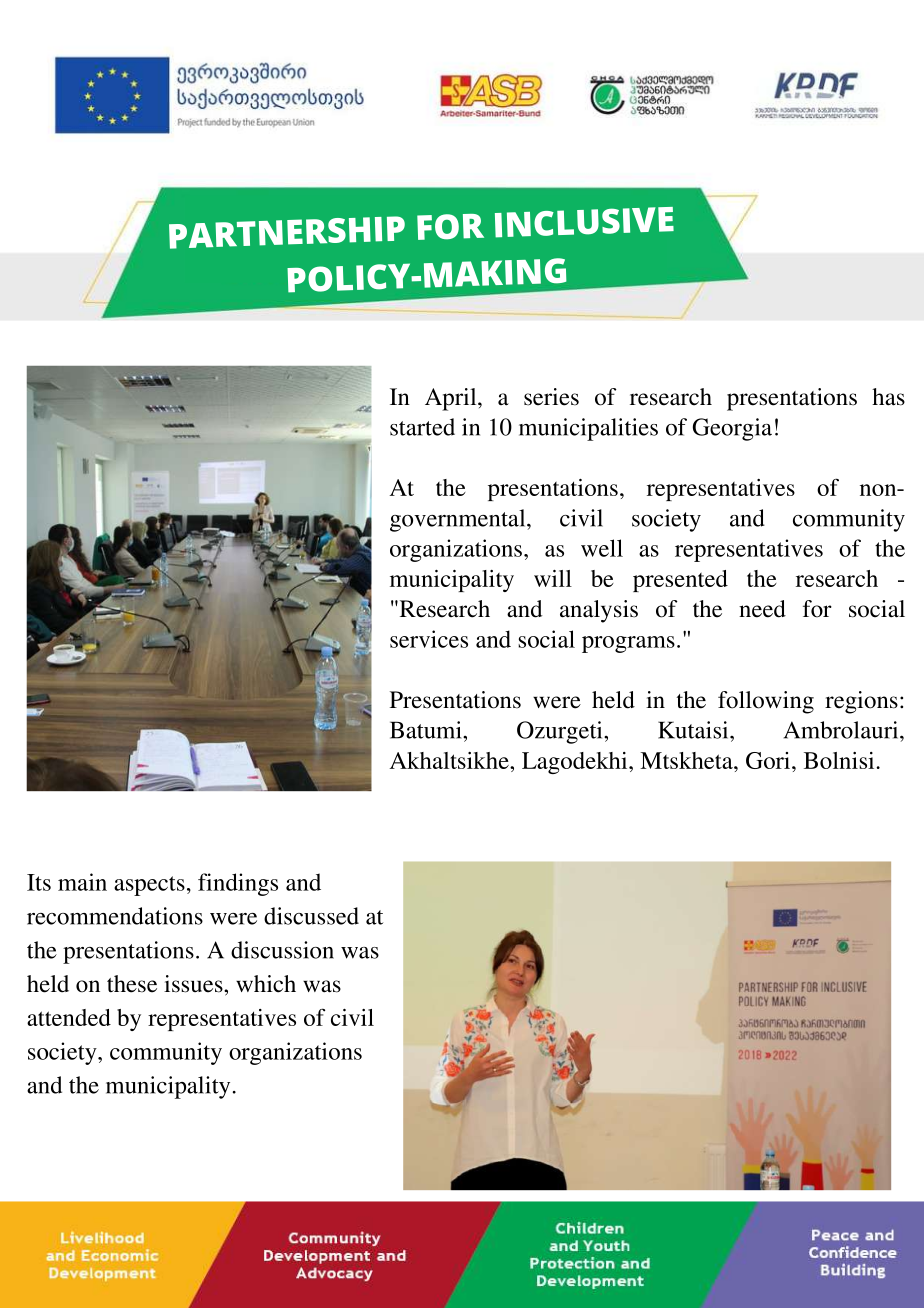  I want to click on April, so click(452, 399).
